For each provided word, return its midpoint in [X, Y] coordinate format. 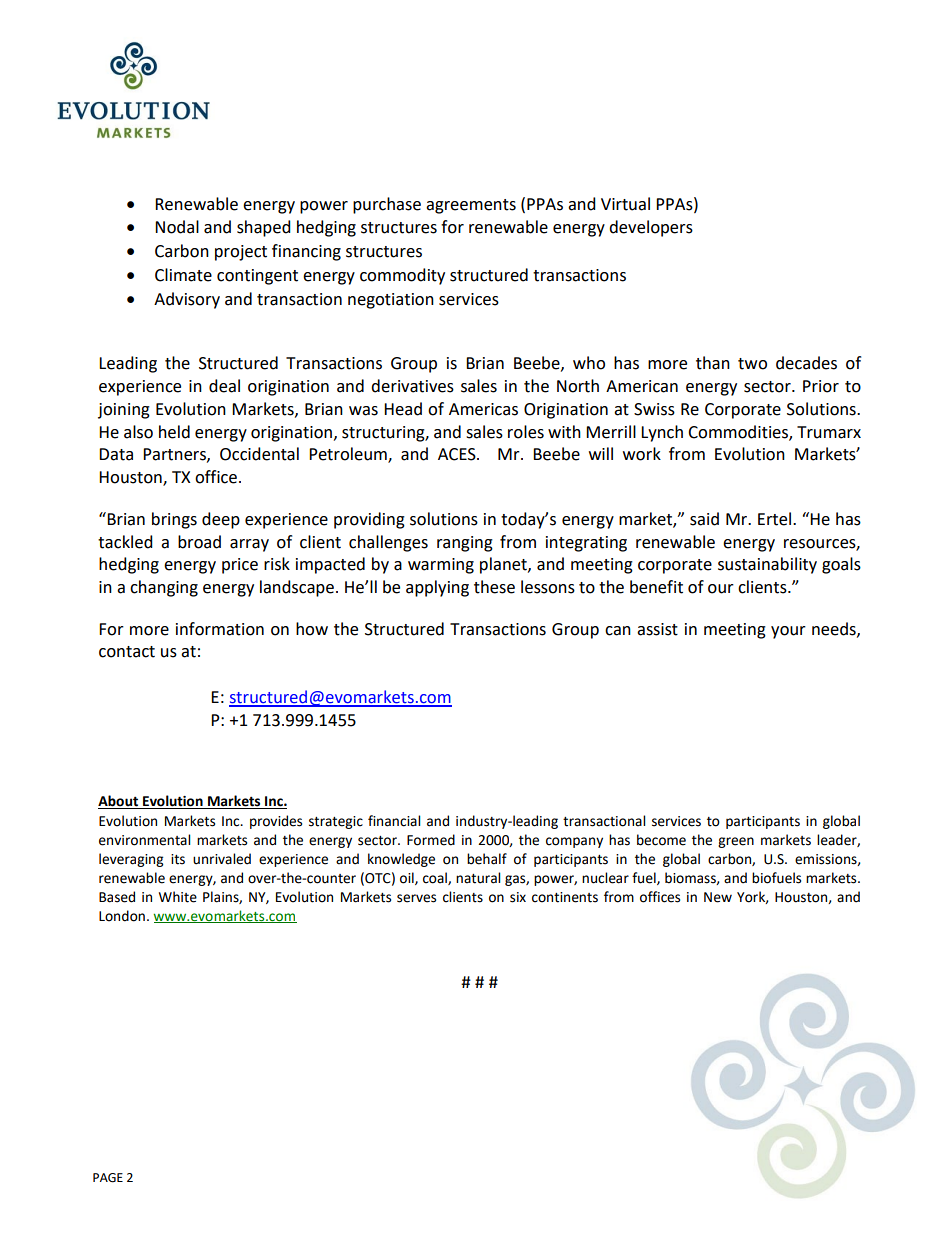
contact [127, 652]
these [494, 587]
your [788, 632]
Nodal [177, 227]
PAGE [108, 1178]
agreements [471, 206]
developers [651, 228]
